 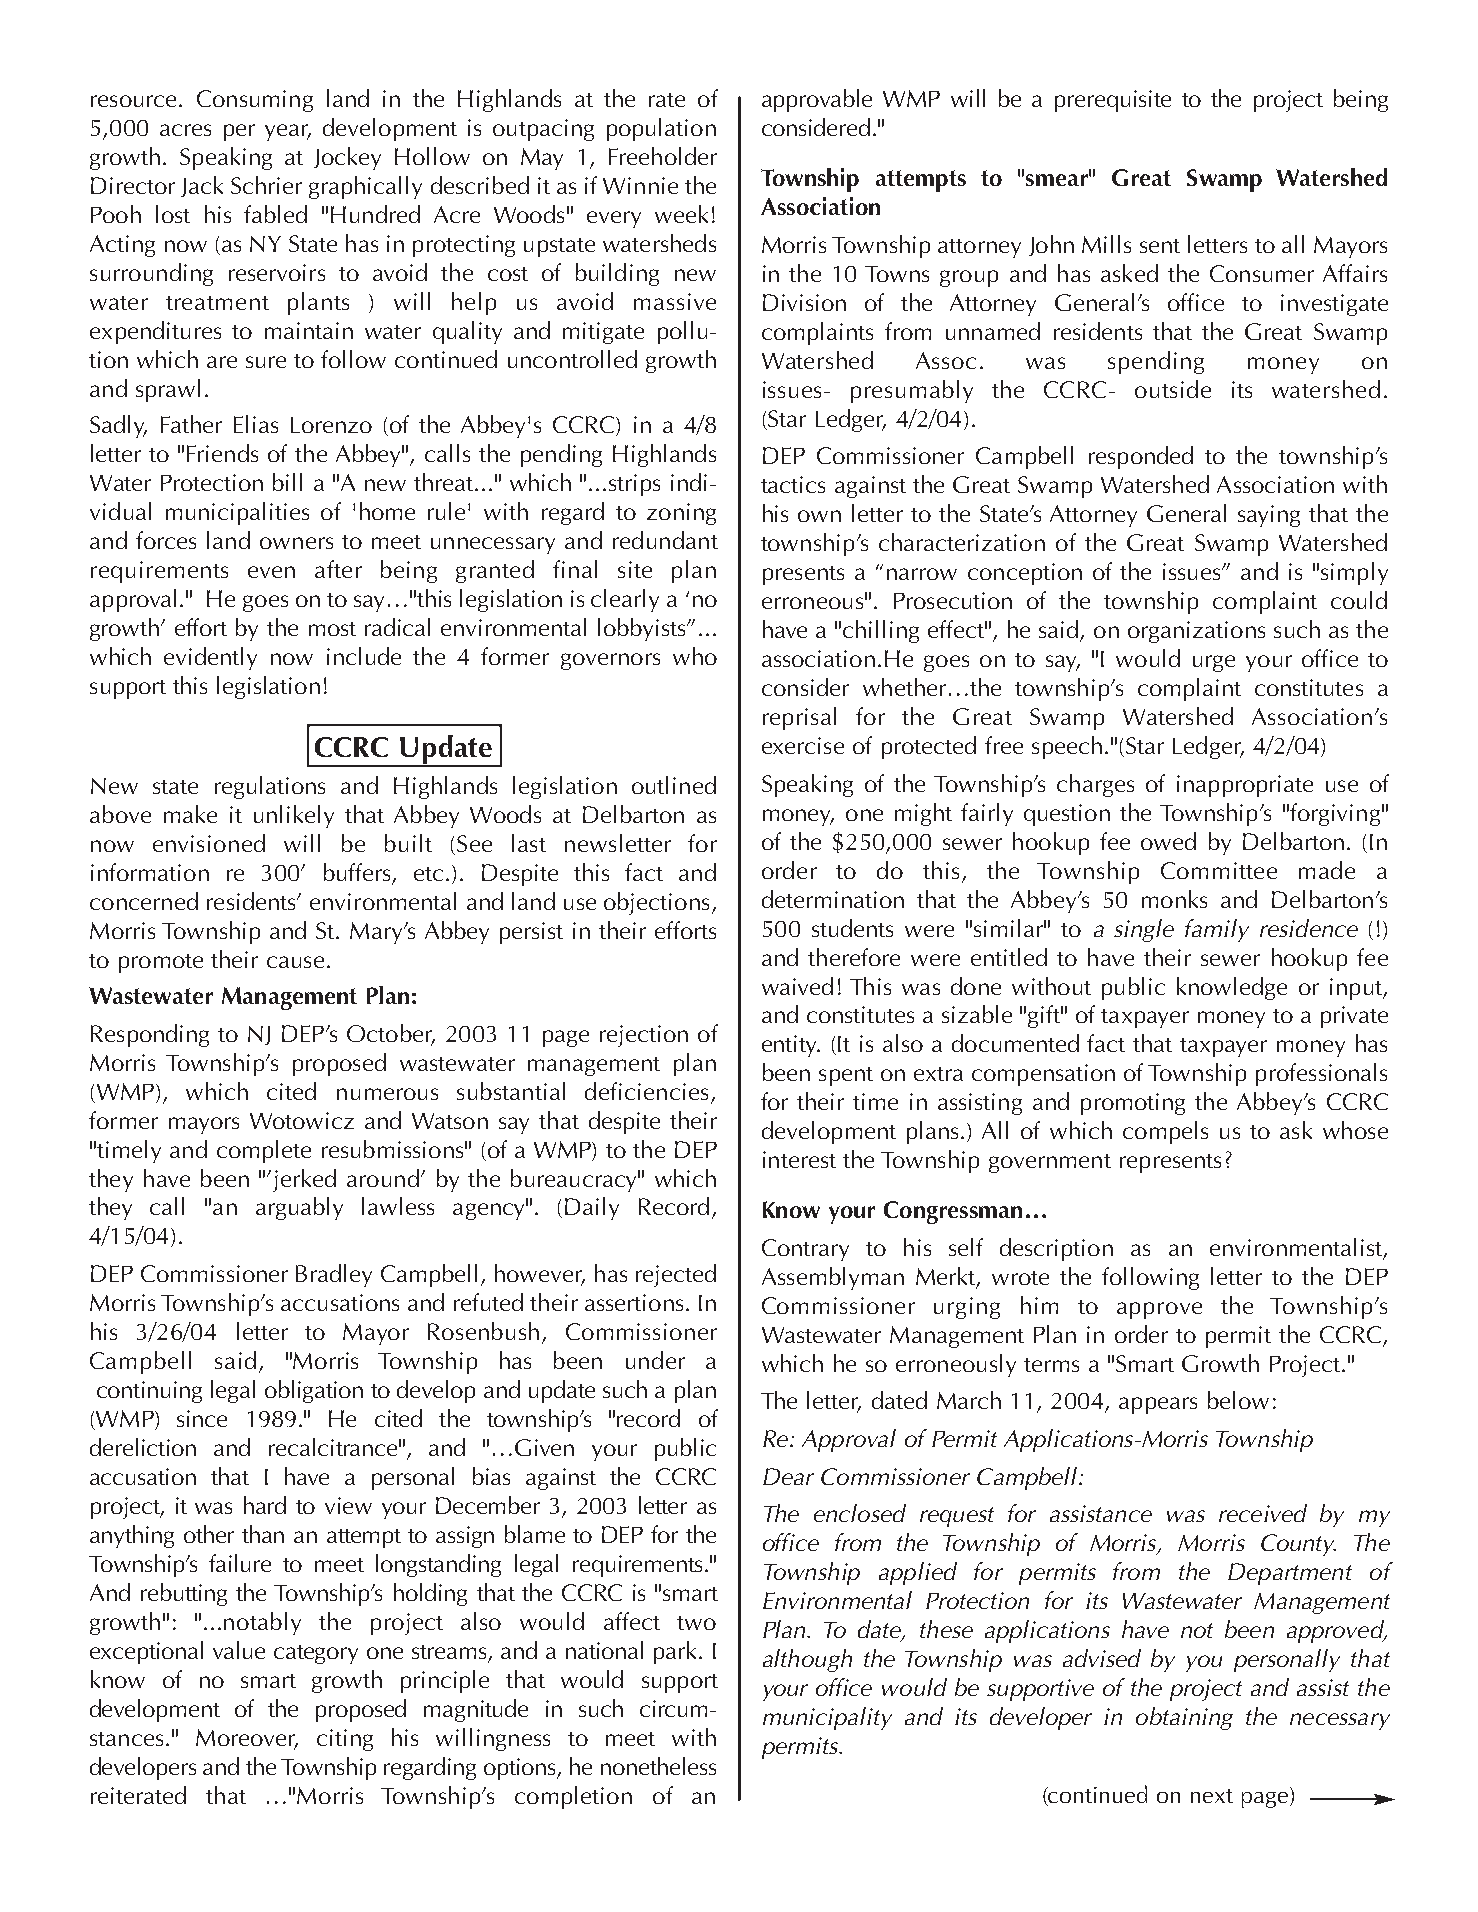 What do you see at coordinates (1217, 930) in the screenshot?
I see `family` at bounding box center [1217, 930].
